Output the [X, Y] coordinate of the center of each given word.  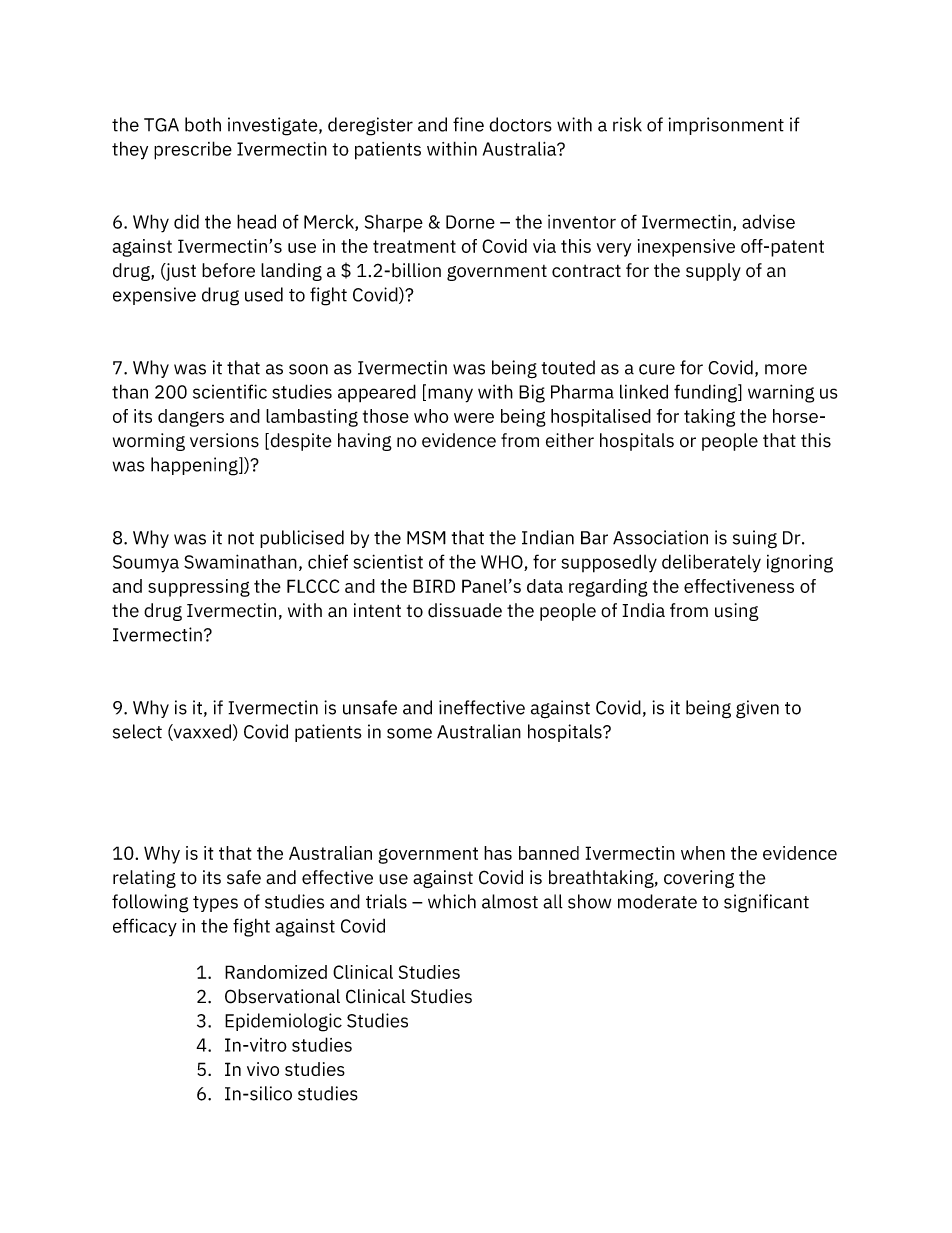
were [474, 418]
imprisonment [726, 126]
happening [195, 466]
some [409, 733]
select [137, 731]
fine [468, 124]
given [757, 709]
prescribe [193, 150]
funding [706, 393]
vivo [263, 1069]
